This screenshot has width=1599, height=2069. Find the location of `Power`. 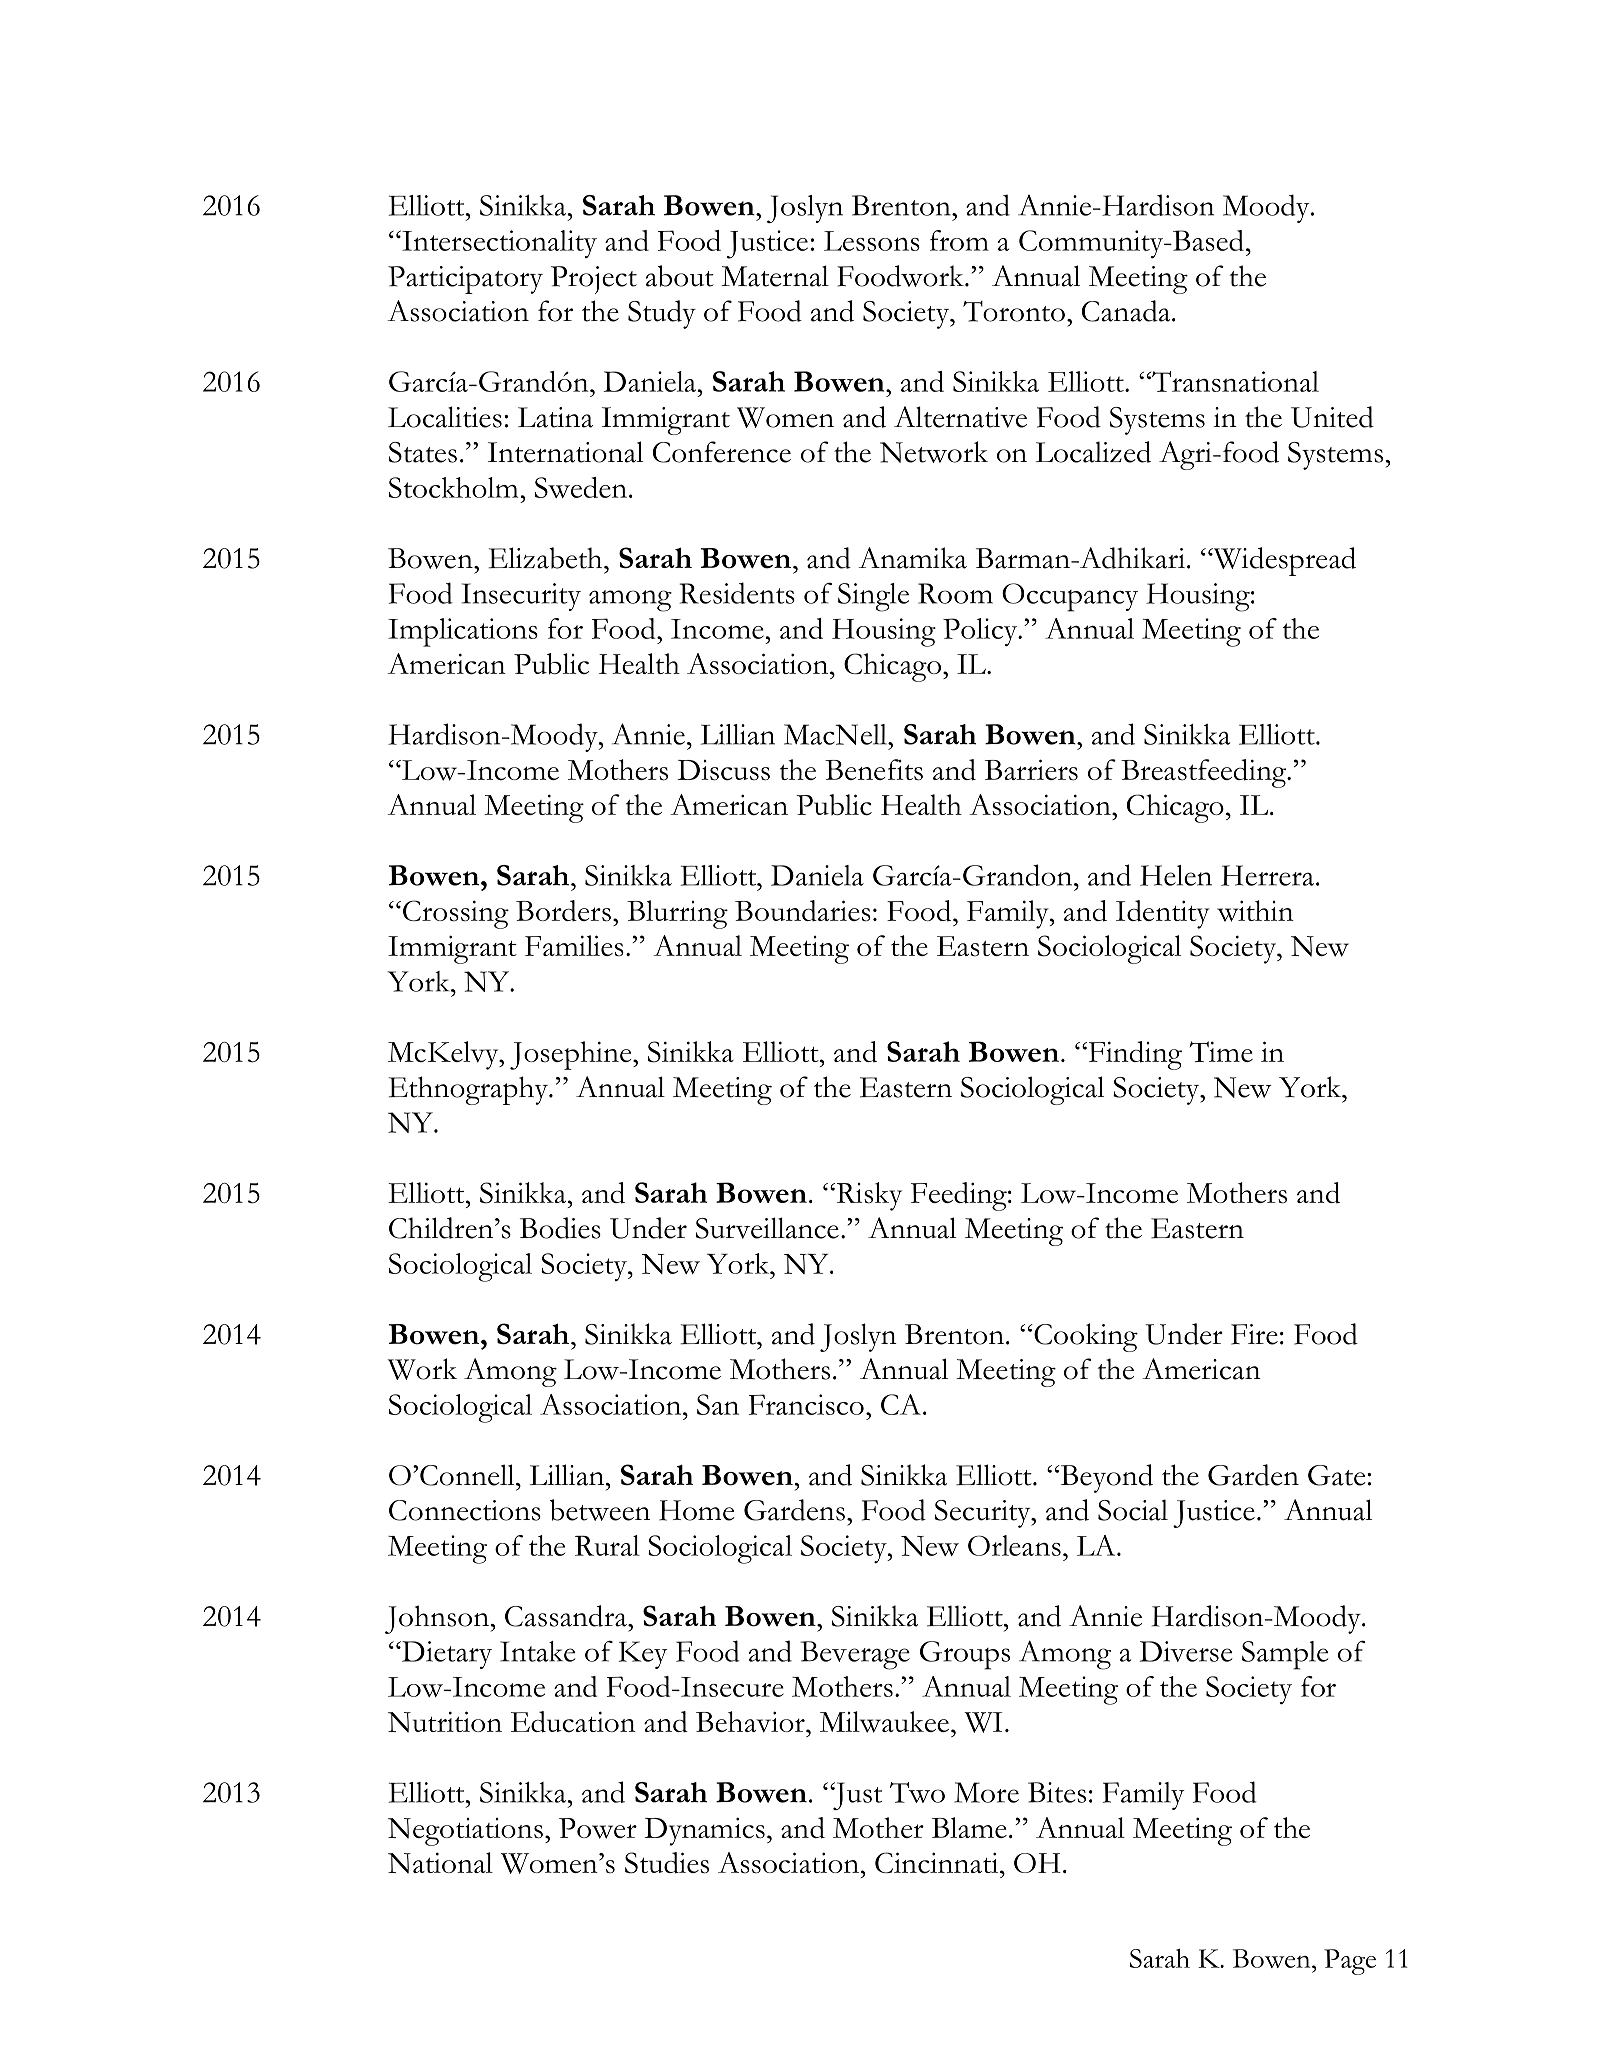

Power is located at coordinates (598, 1828).
